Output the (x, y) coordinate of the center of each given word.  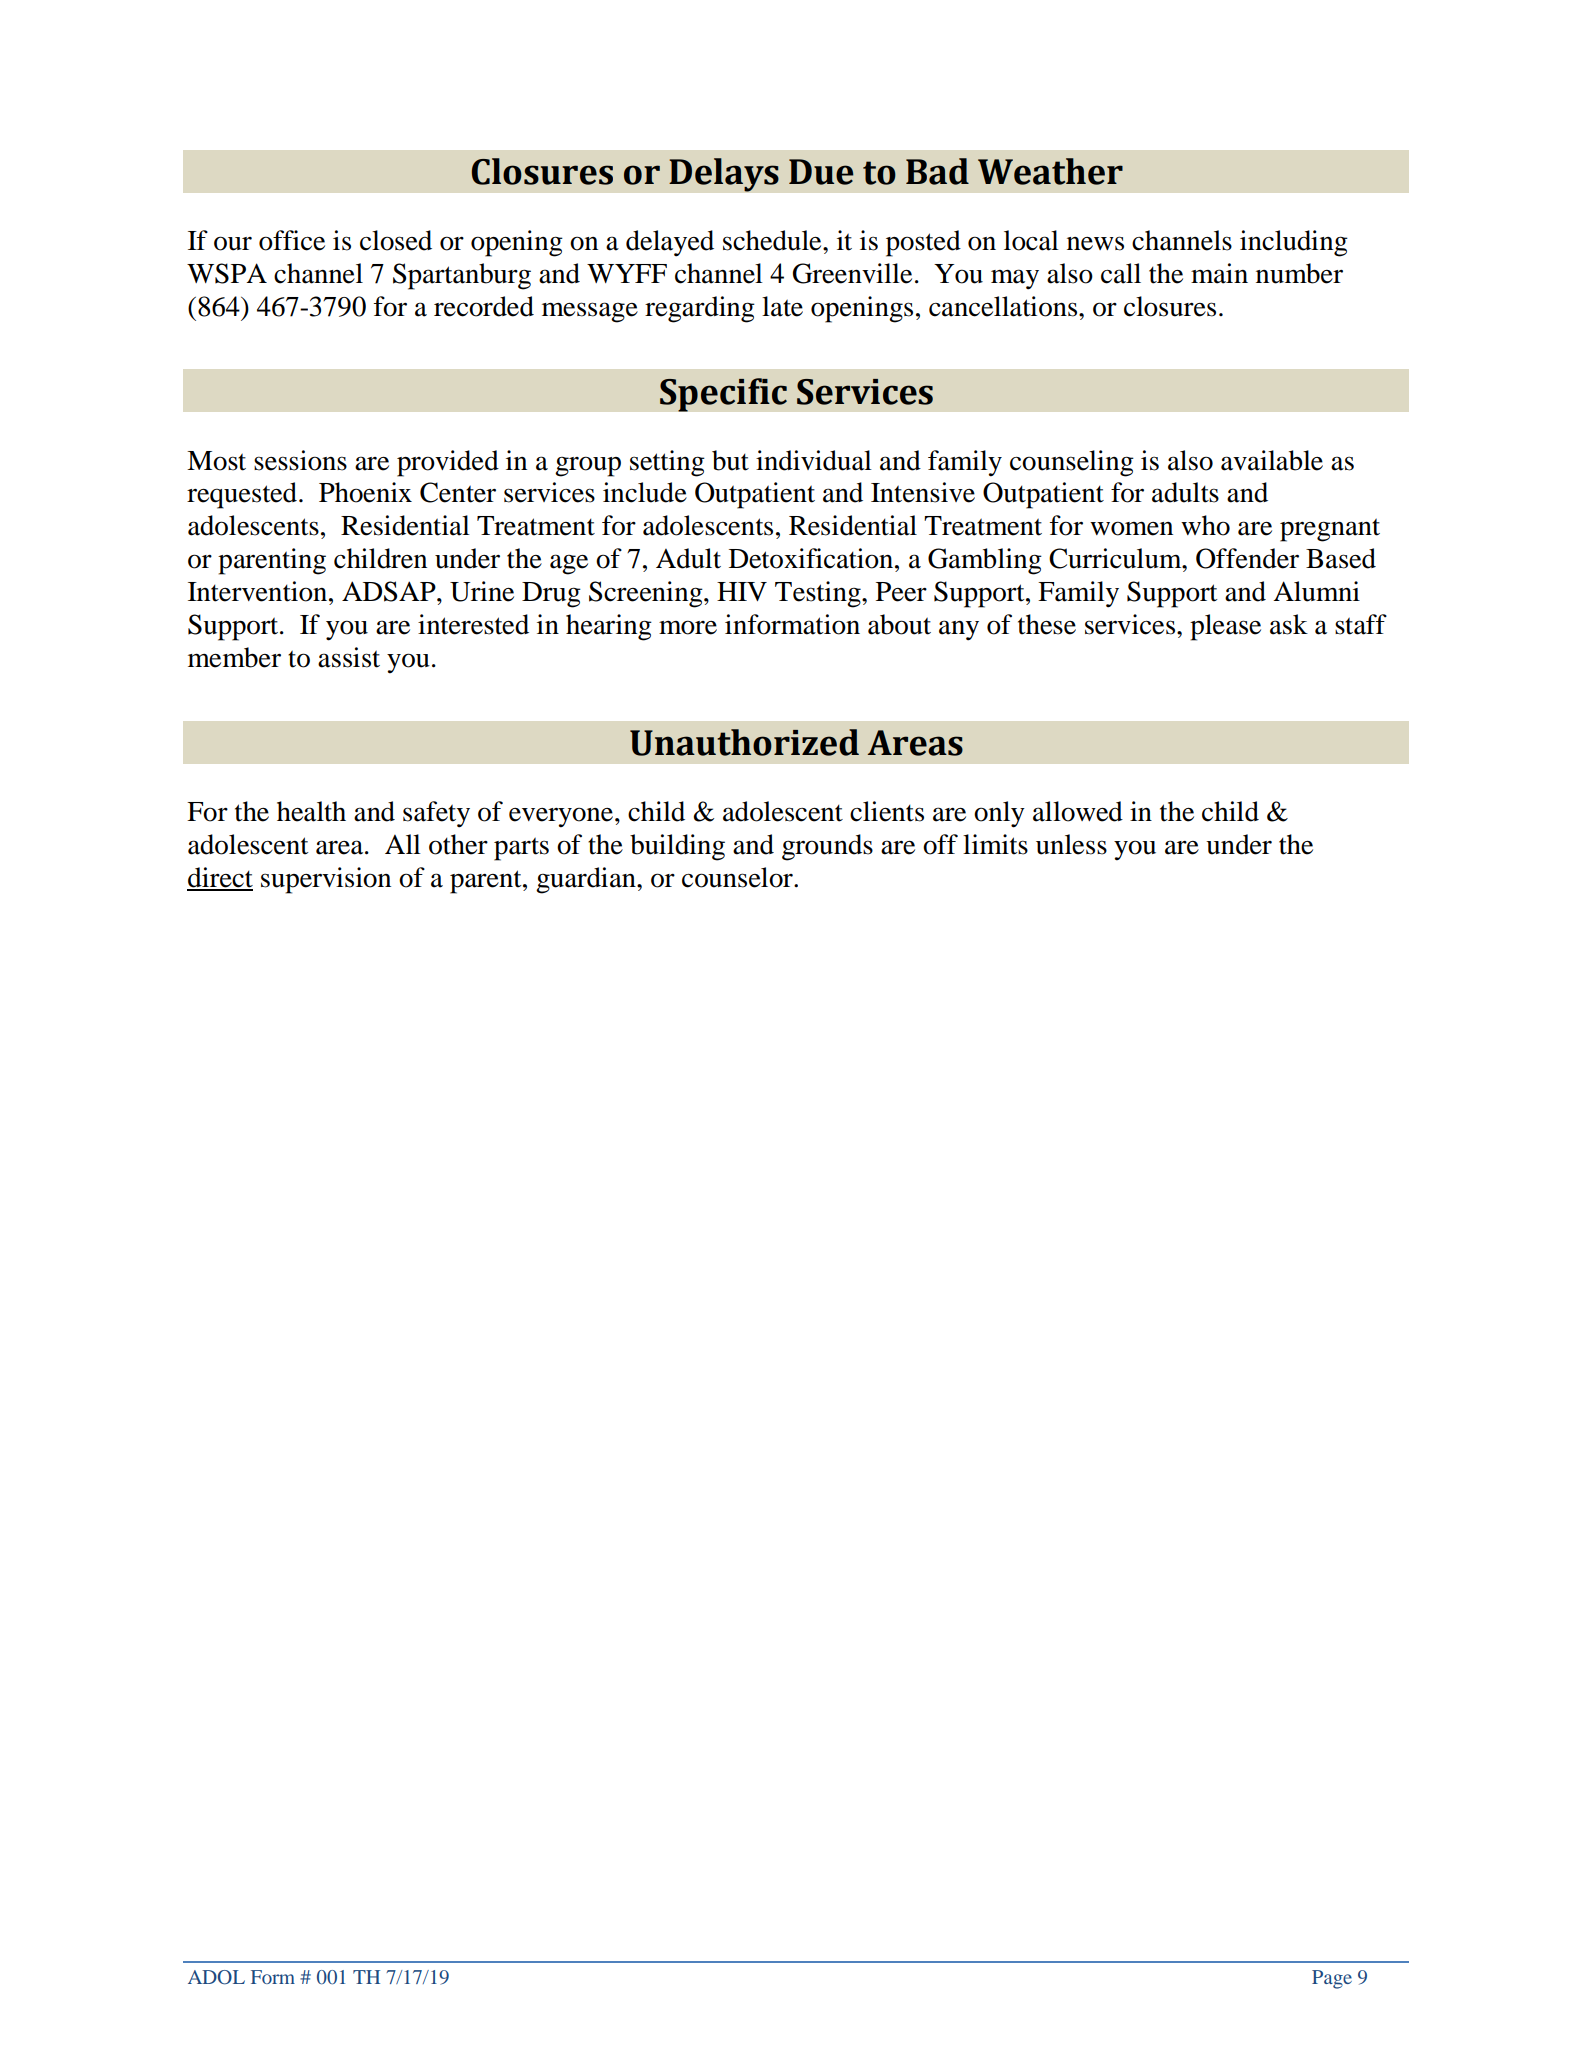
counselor (738, 877)
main (1219, 273)
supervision (326, 880)
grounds (827, 847)
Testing (819, 594)
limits (995, 844)
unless (1071, 844)
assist (349, 657)
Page (1332, 1979)
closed (396, 240)
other (458, 844)
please (1225, 627)
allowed (1078, 811)
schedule (773, 240)
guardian (587, 880)
